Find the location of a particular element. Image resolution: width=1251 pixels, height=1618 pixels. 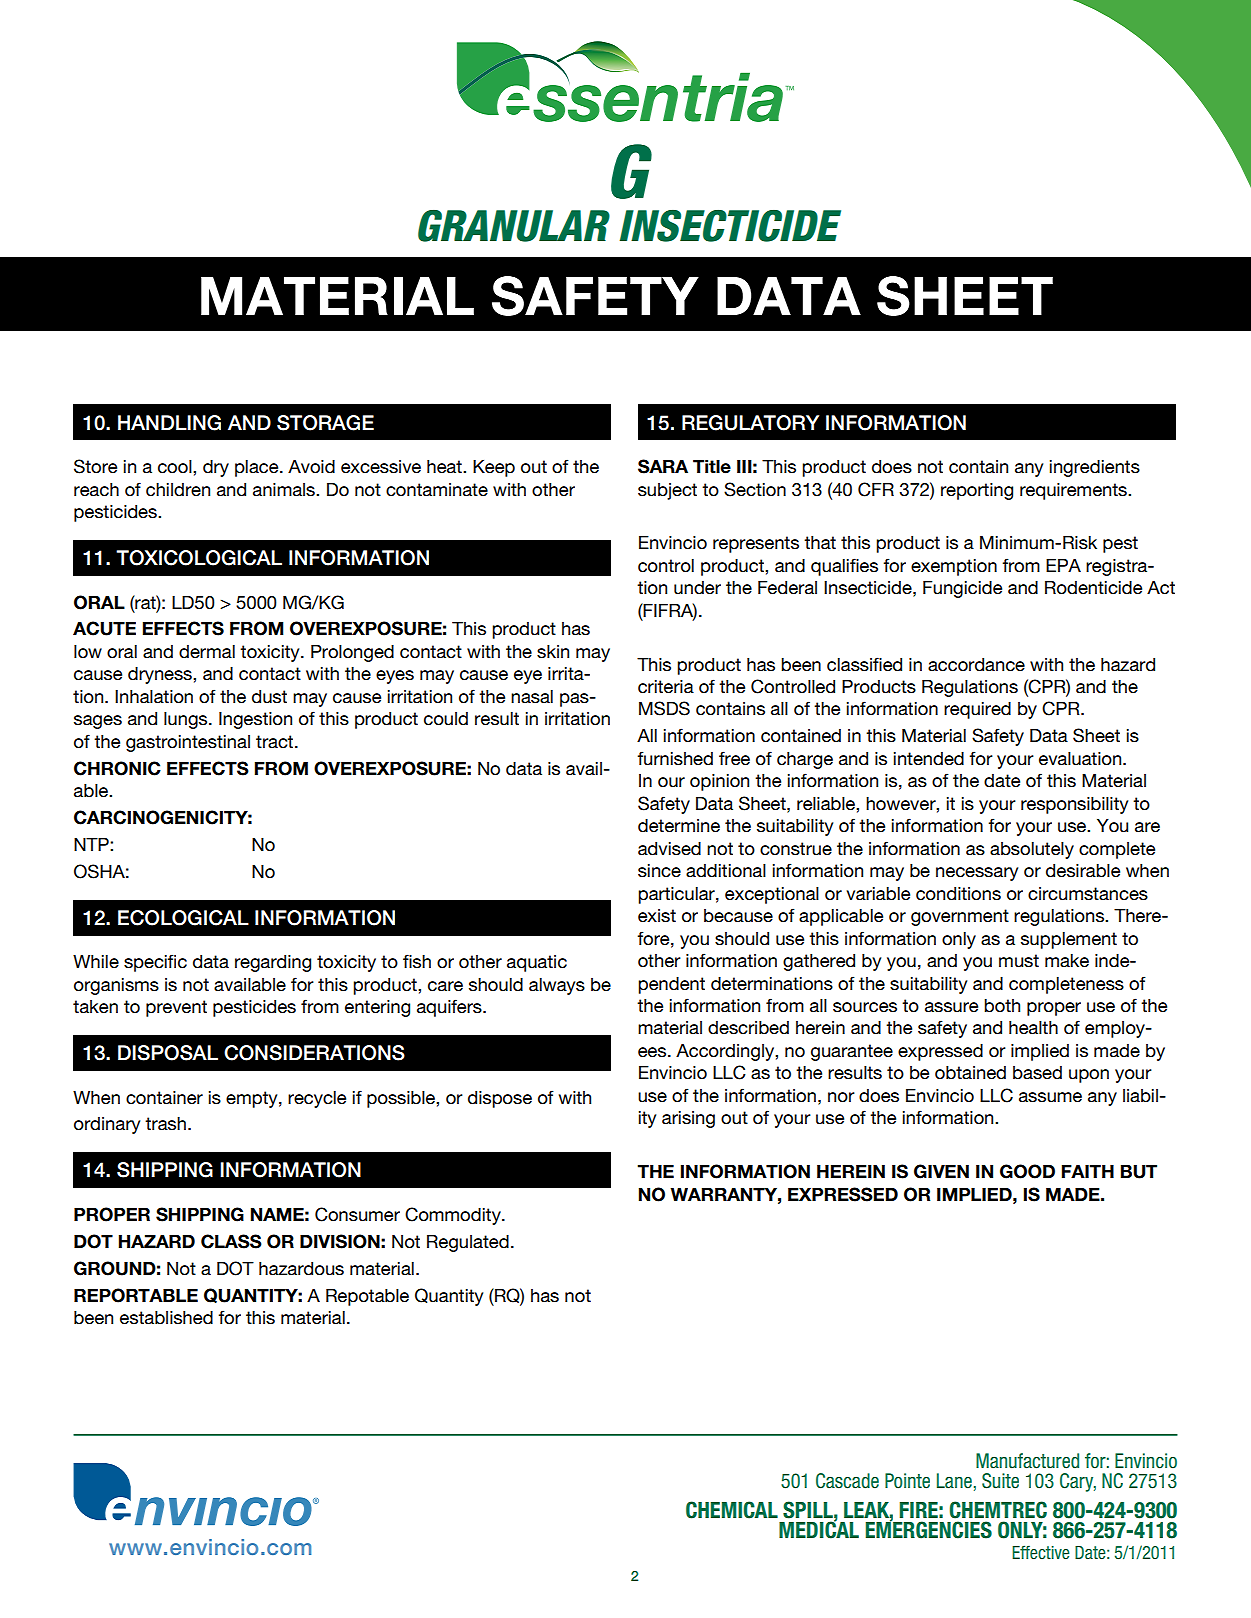

ingredients is located at coordinates (1095, 468).
